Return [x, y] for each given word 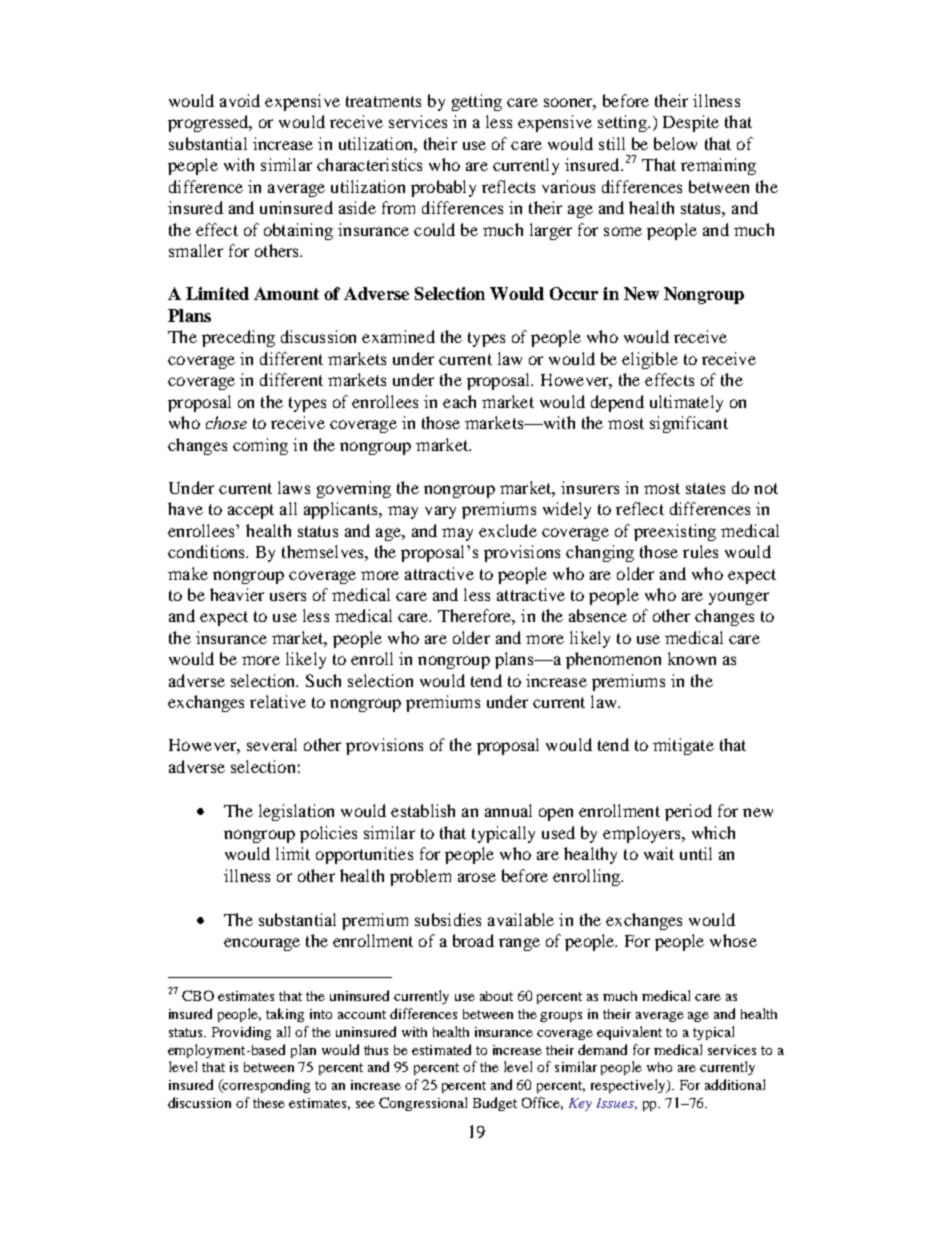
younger [739, 598]
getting [477, 102]
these [269, 1103]
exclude [508, 530]
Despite [691, 123]
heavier [237, 594]
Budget [495, 1104]
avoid [240, 100]
